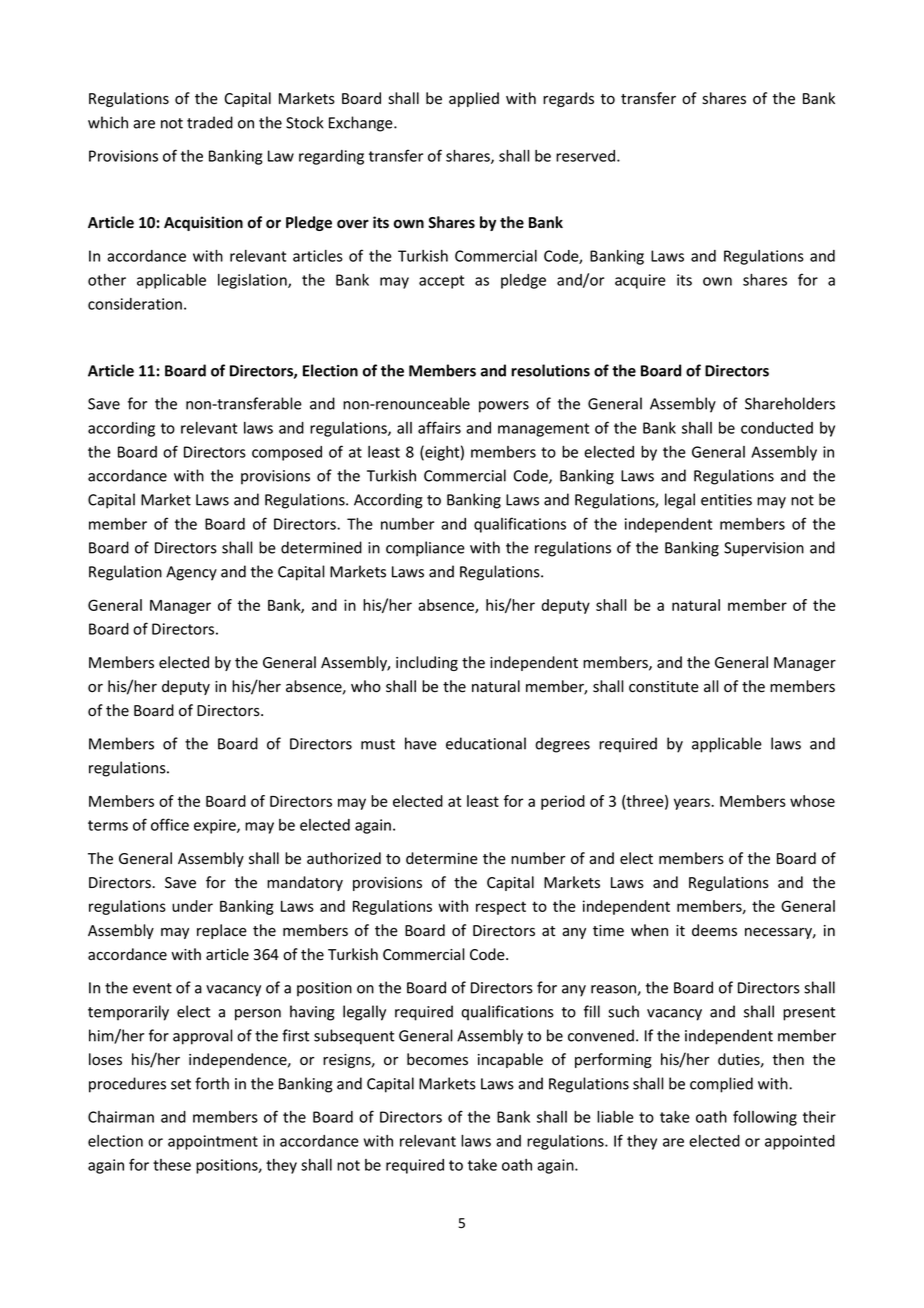 The image size is (924, 1308). What do you see at coordinates (474, 99) in the page?
I see `applied` at bounding box center [474, 99].
